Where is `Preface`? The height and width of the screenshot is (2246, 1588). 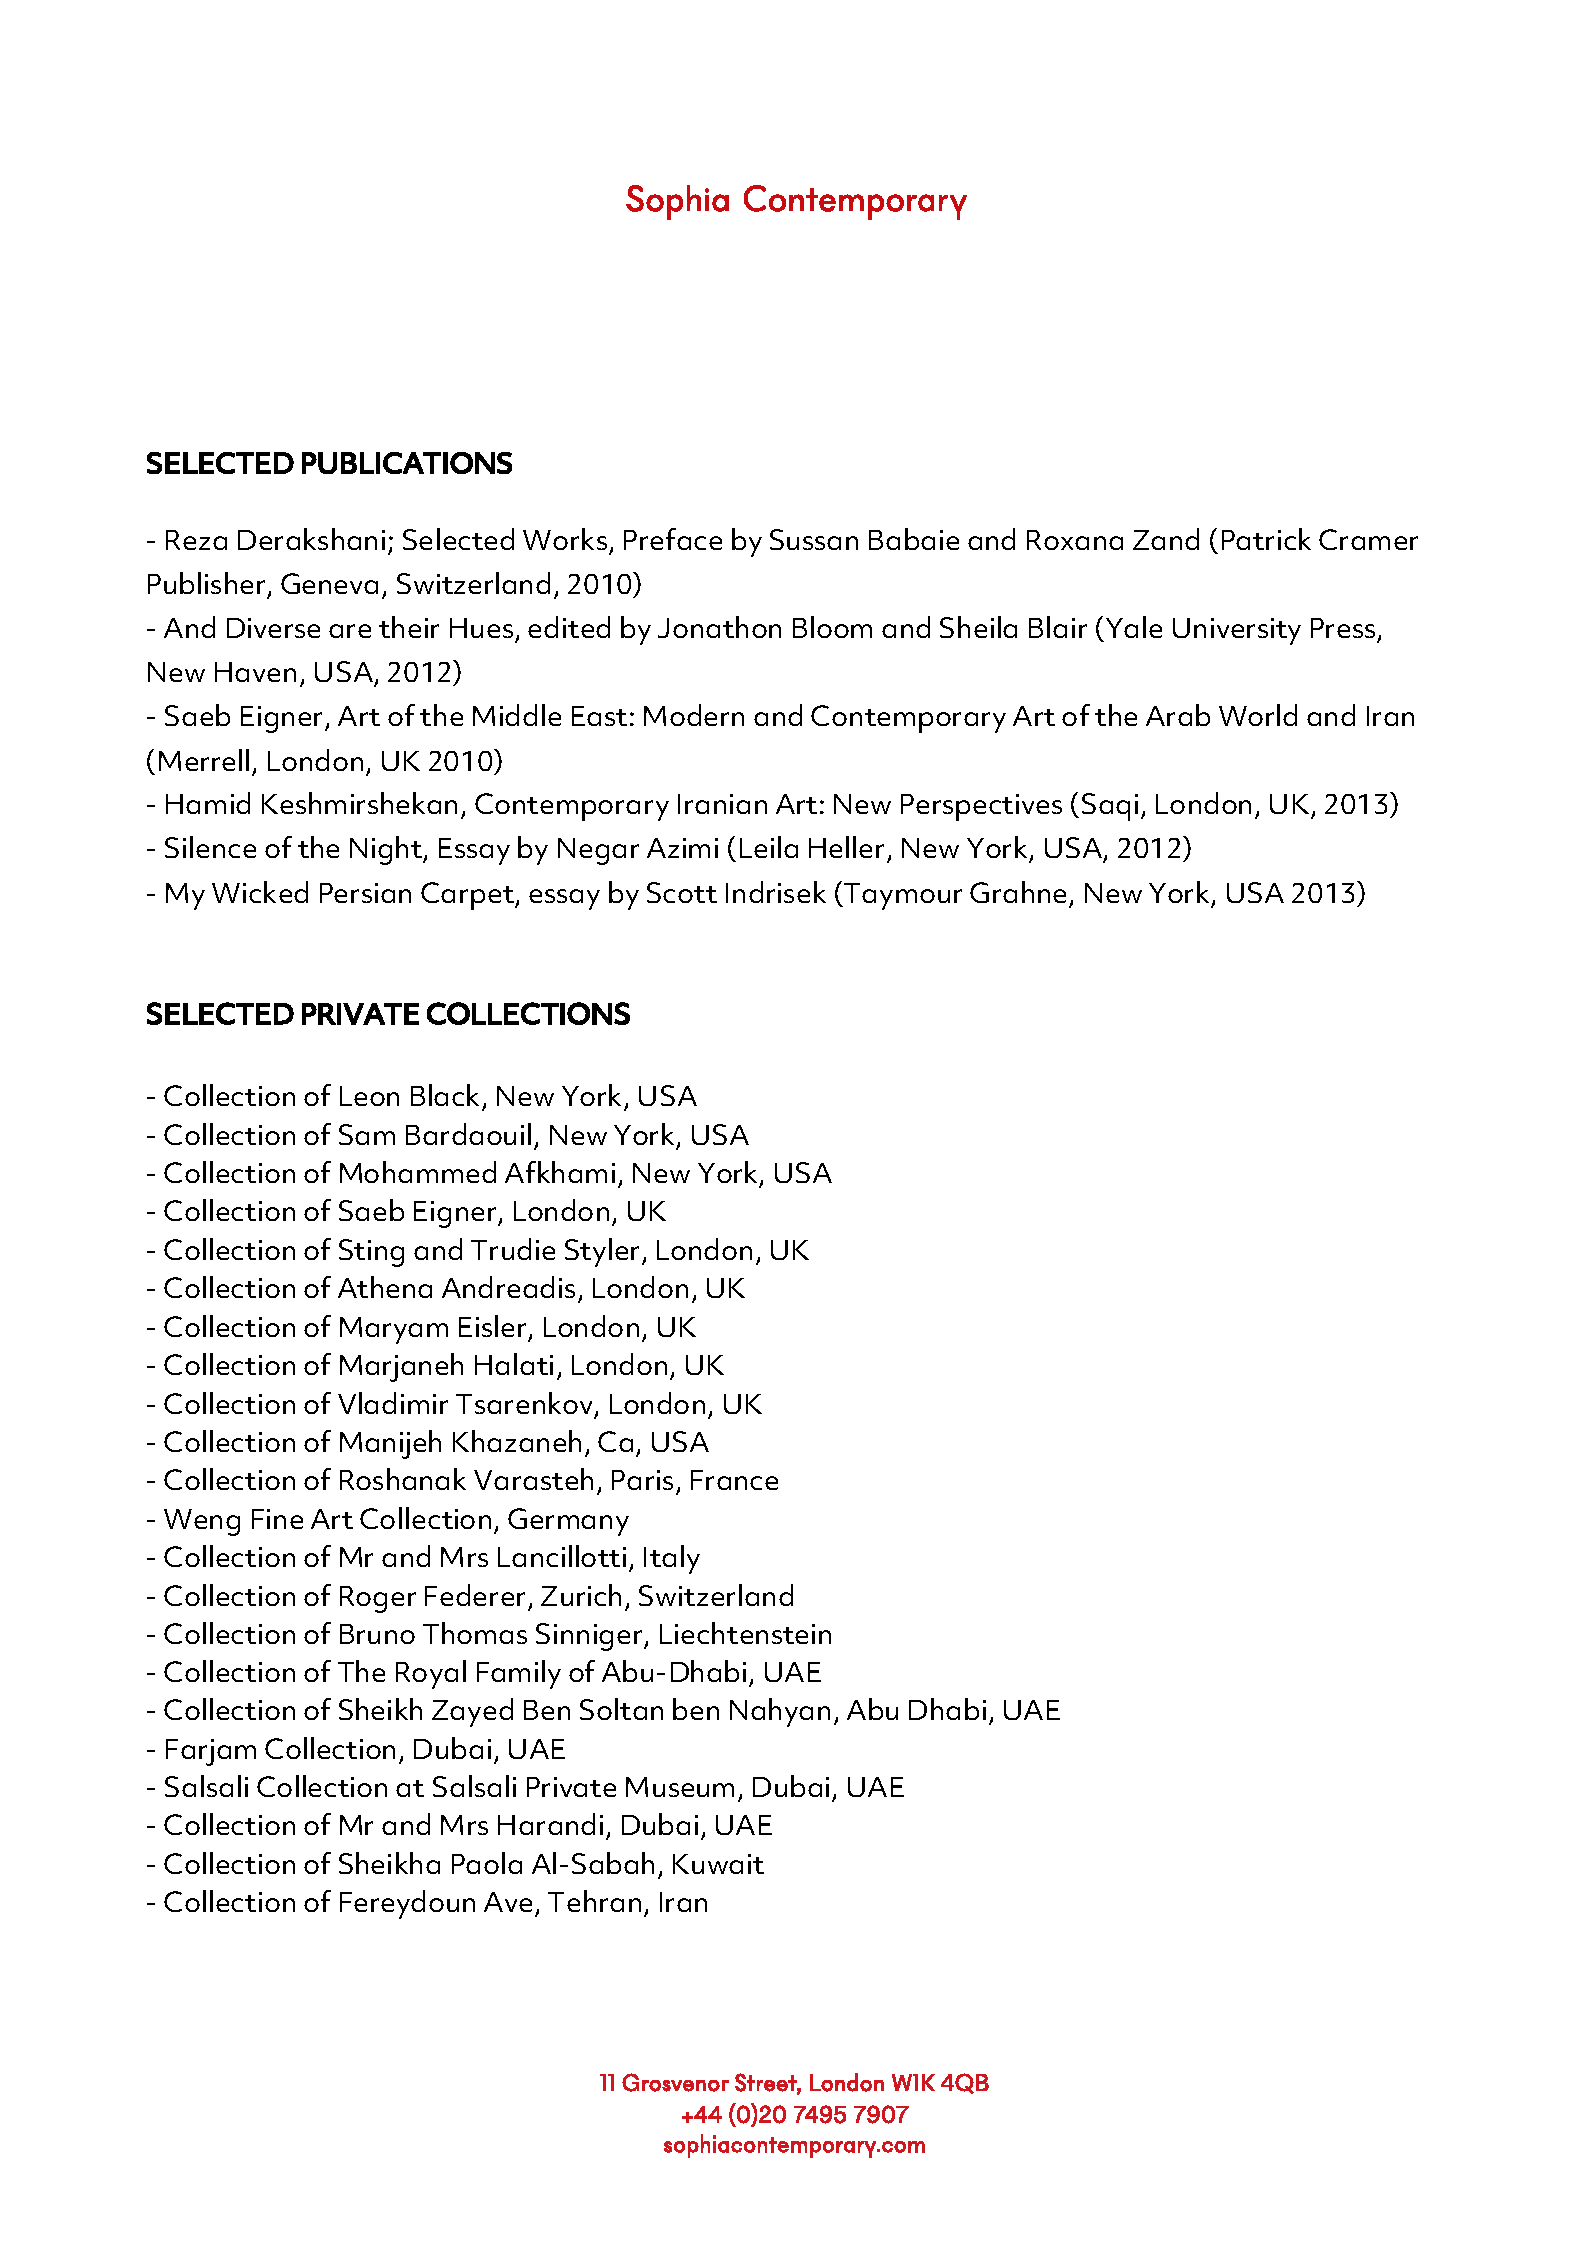
Preface is located at coordinates (673, 539).
